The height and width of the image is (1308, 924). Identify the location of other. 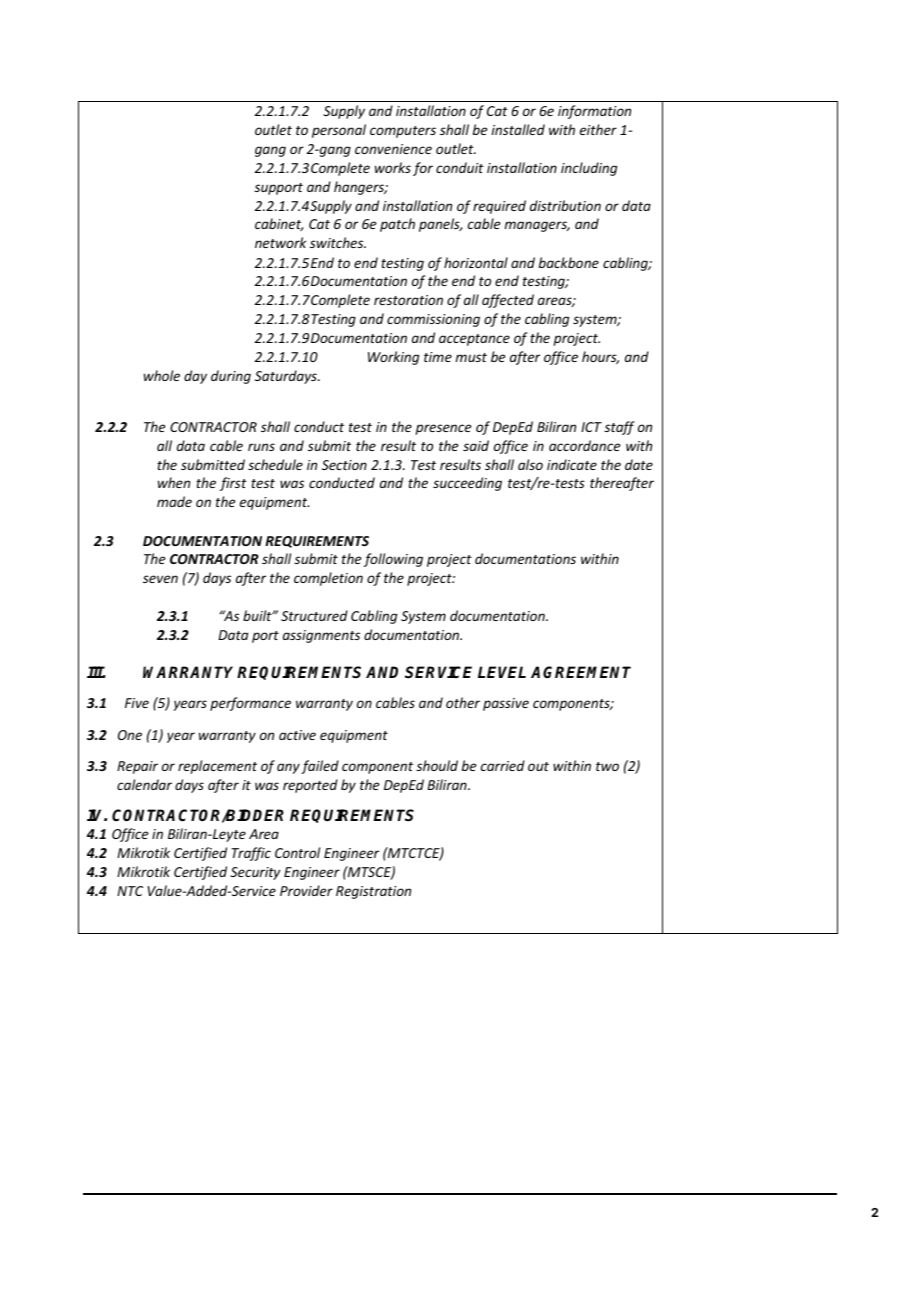
(463, 702).
